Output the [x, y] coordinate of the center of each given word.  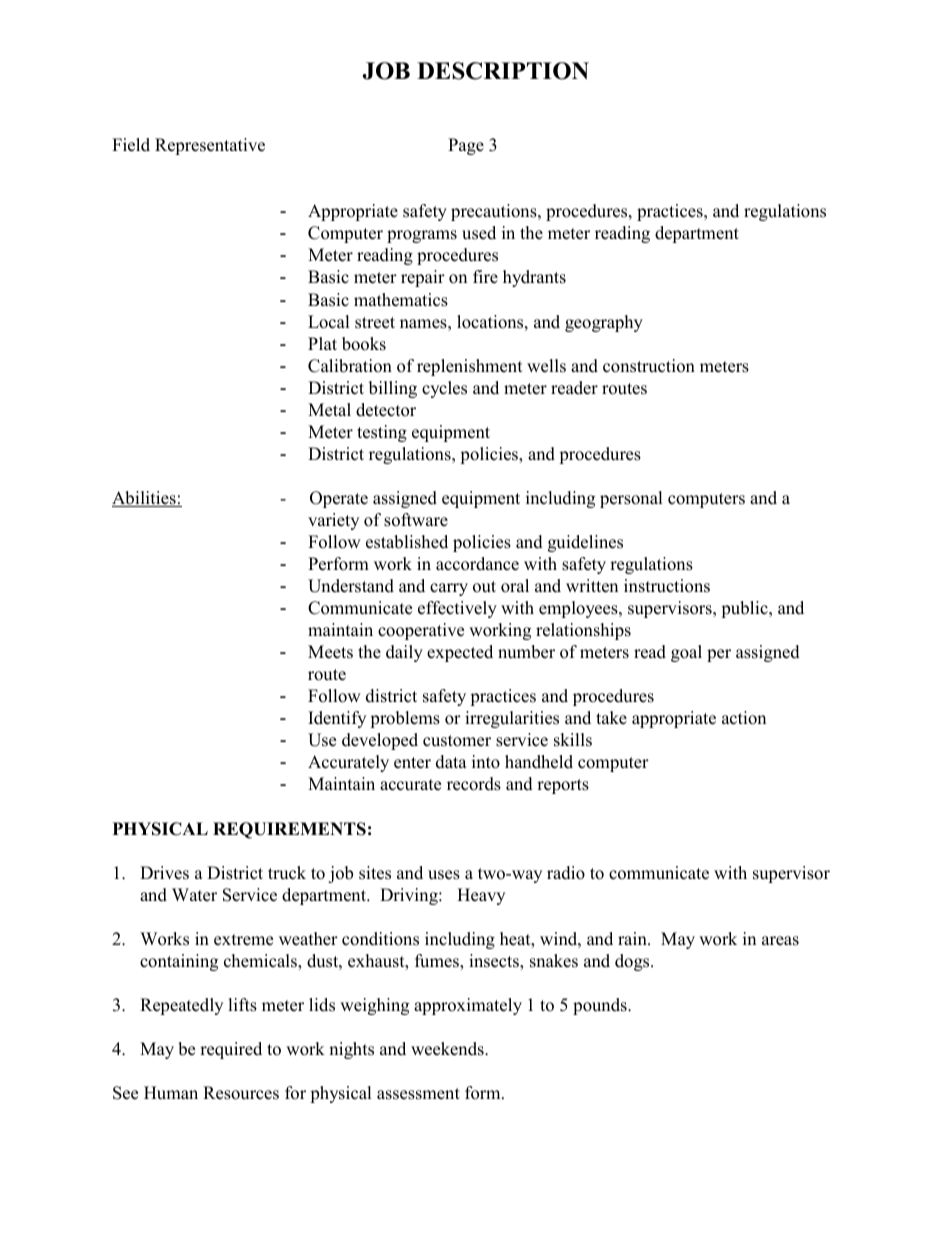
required [231, 1050]
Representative [210, 146]
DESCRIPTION [503, 71]
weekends [448, 1049]
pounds [601, 1006]
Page [466, 146]
